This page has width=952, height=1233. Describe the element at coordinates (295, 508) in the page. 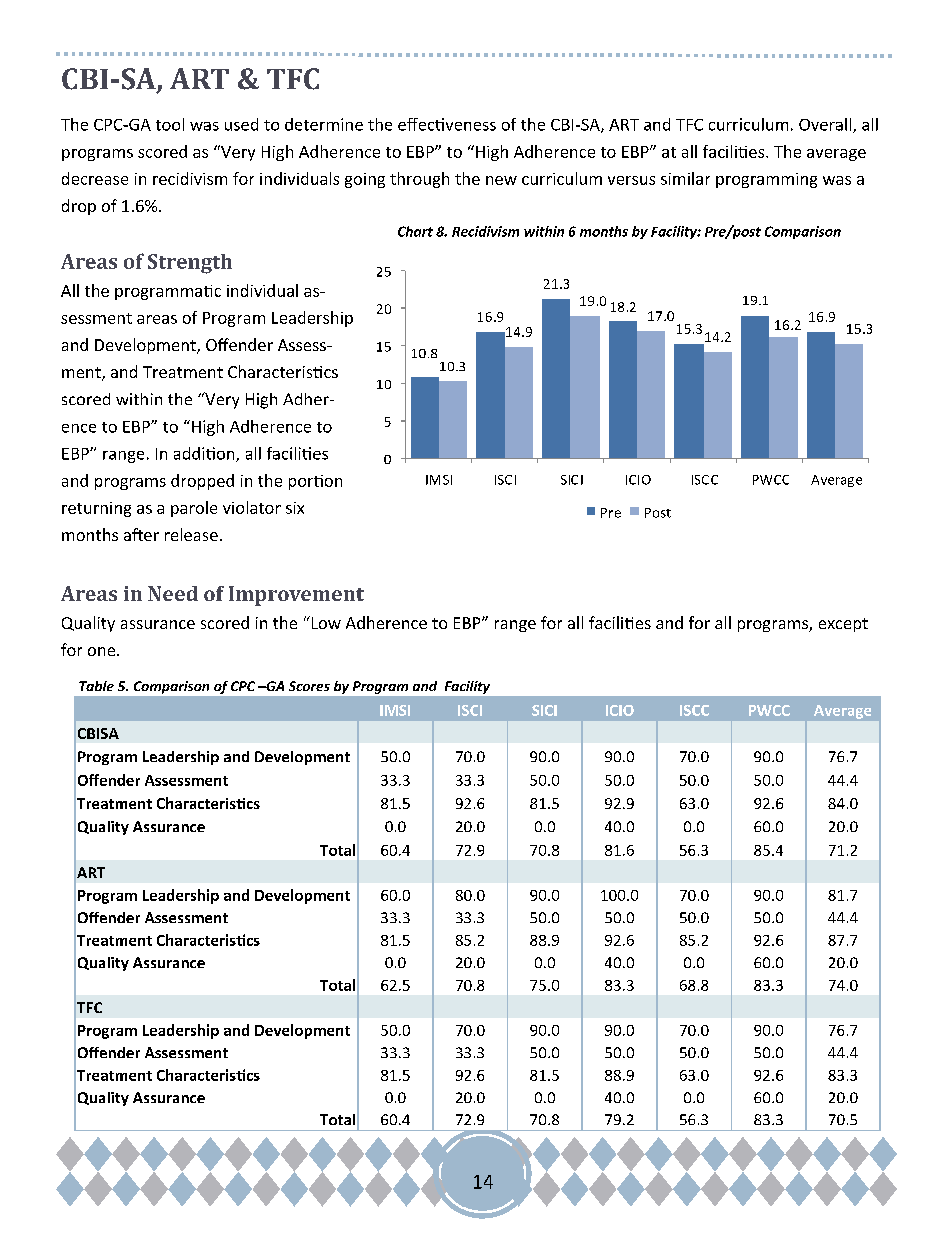

I see `six` at that location.
